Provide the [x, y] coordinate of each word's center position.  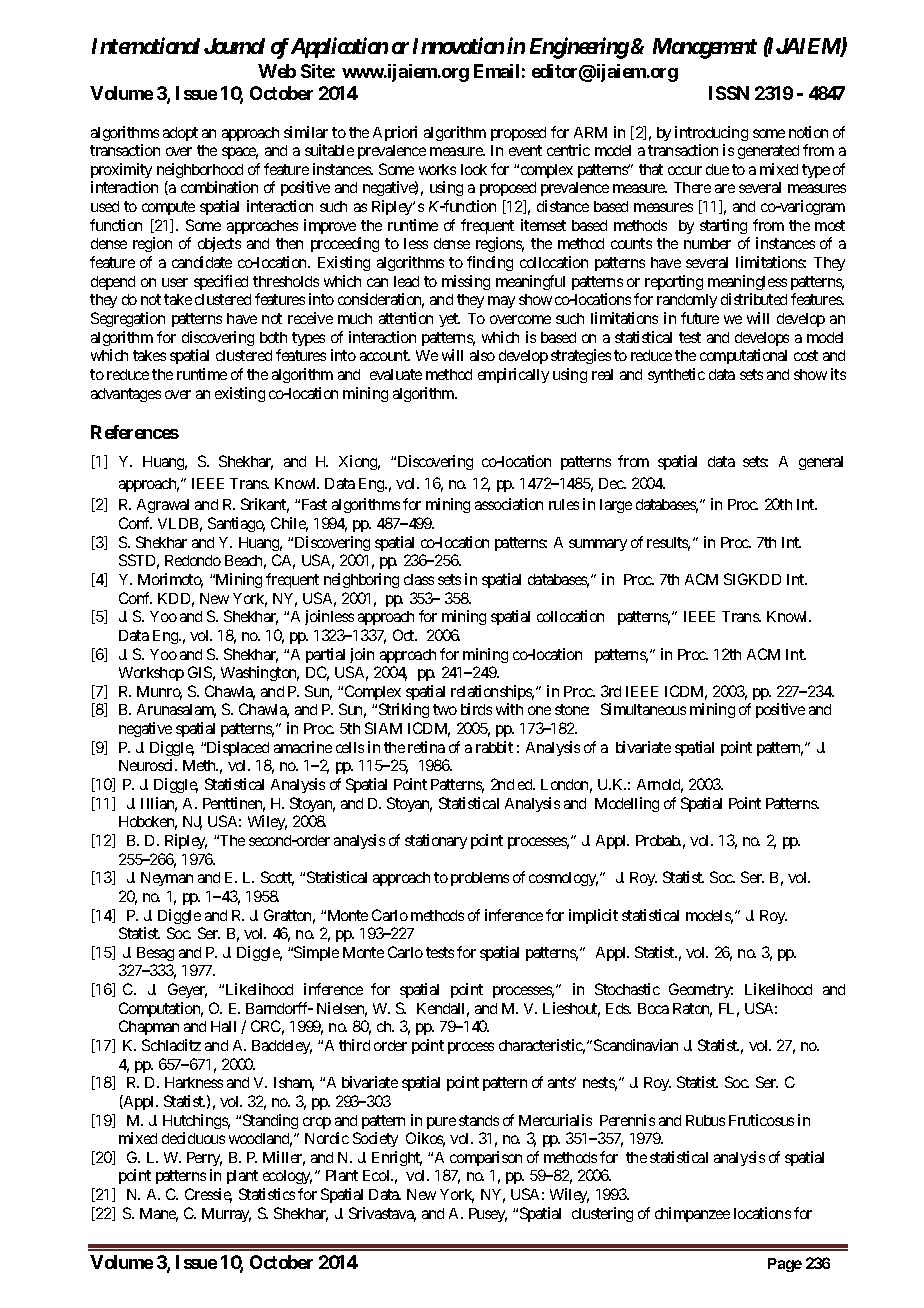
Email [496, 71]
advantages [126, 395]
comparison [486, 1158]
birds [476, 709]
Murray [226, 1215]
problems [480, 879]
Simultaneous [643, 709]
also [482, 355]
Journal [234, 46]
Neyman [167, 879]
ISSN [729, 93]
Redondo [193, 560]
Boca [653, 1008]
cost [806, 355]
